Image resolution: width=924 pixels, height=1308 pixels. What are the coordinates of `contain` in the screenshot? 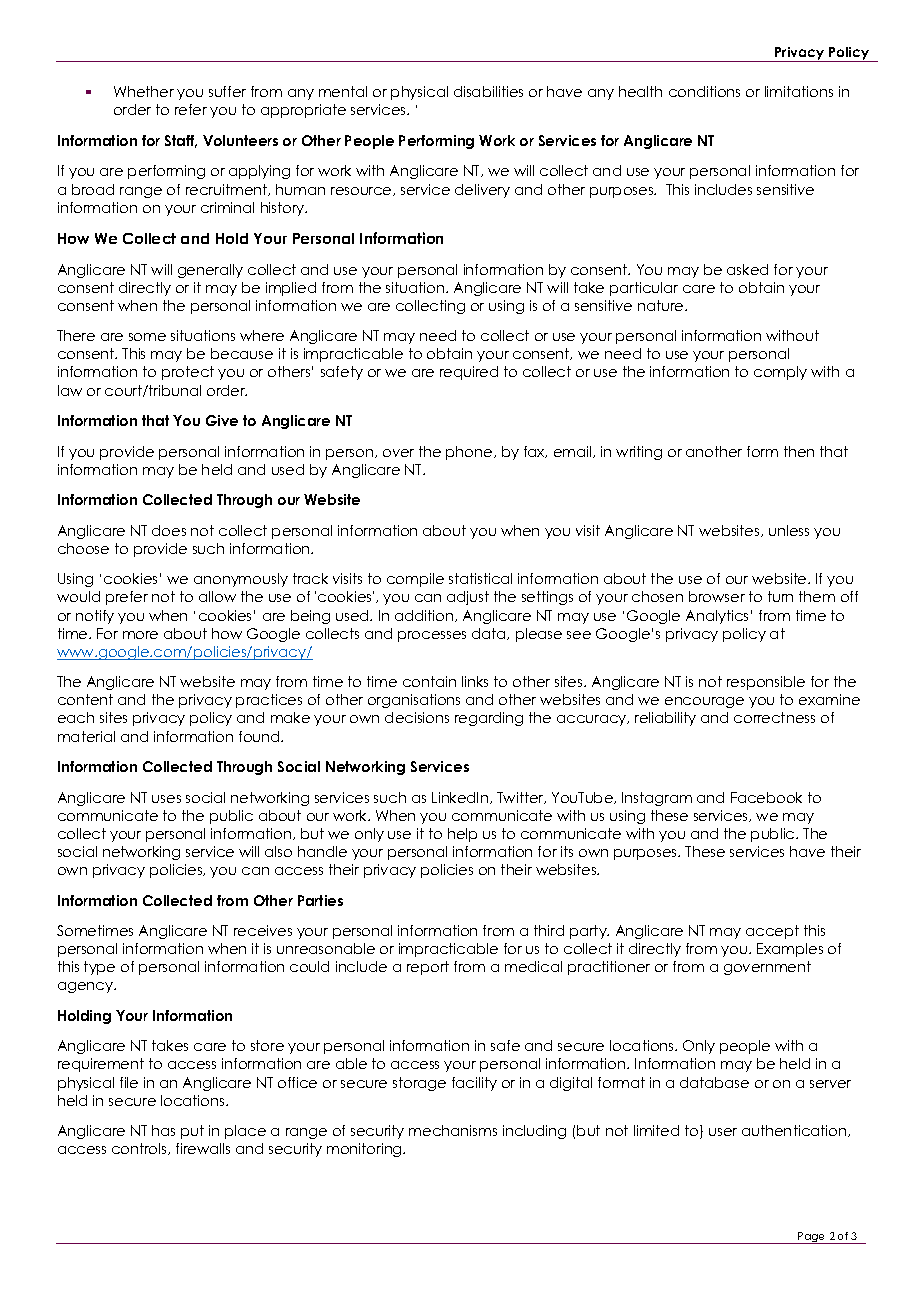 It's located at (429, 681).
